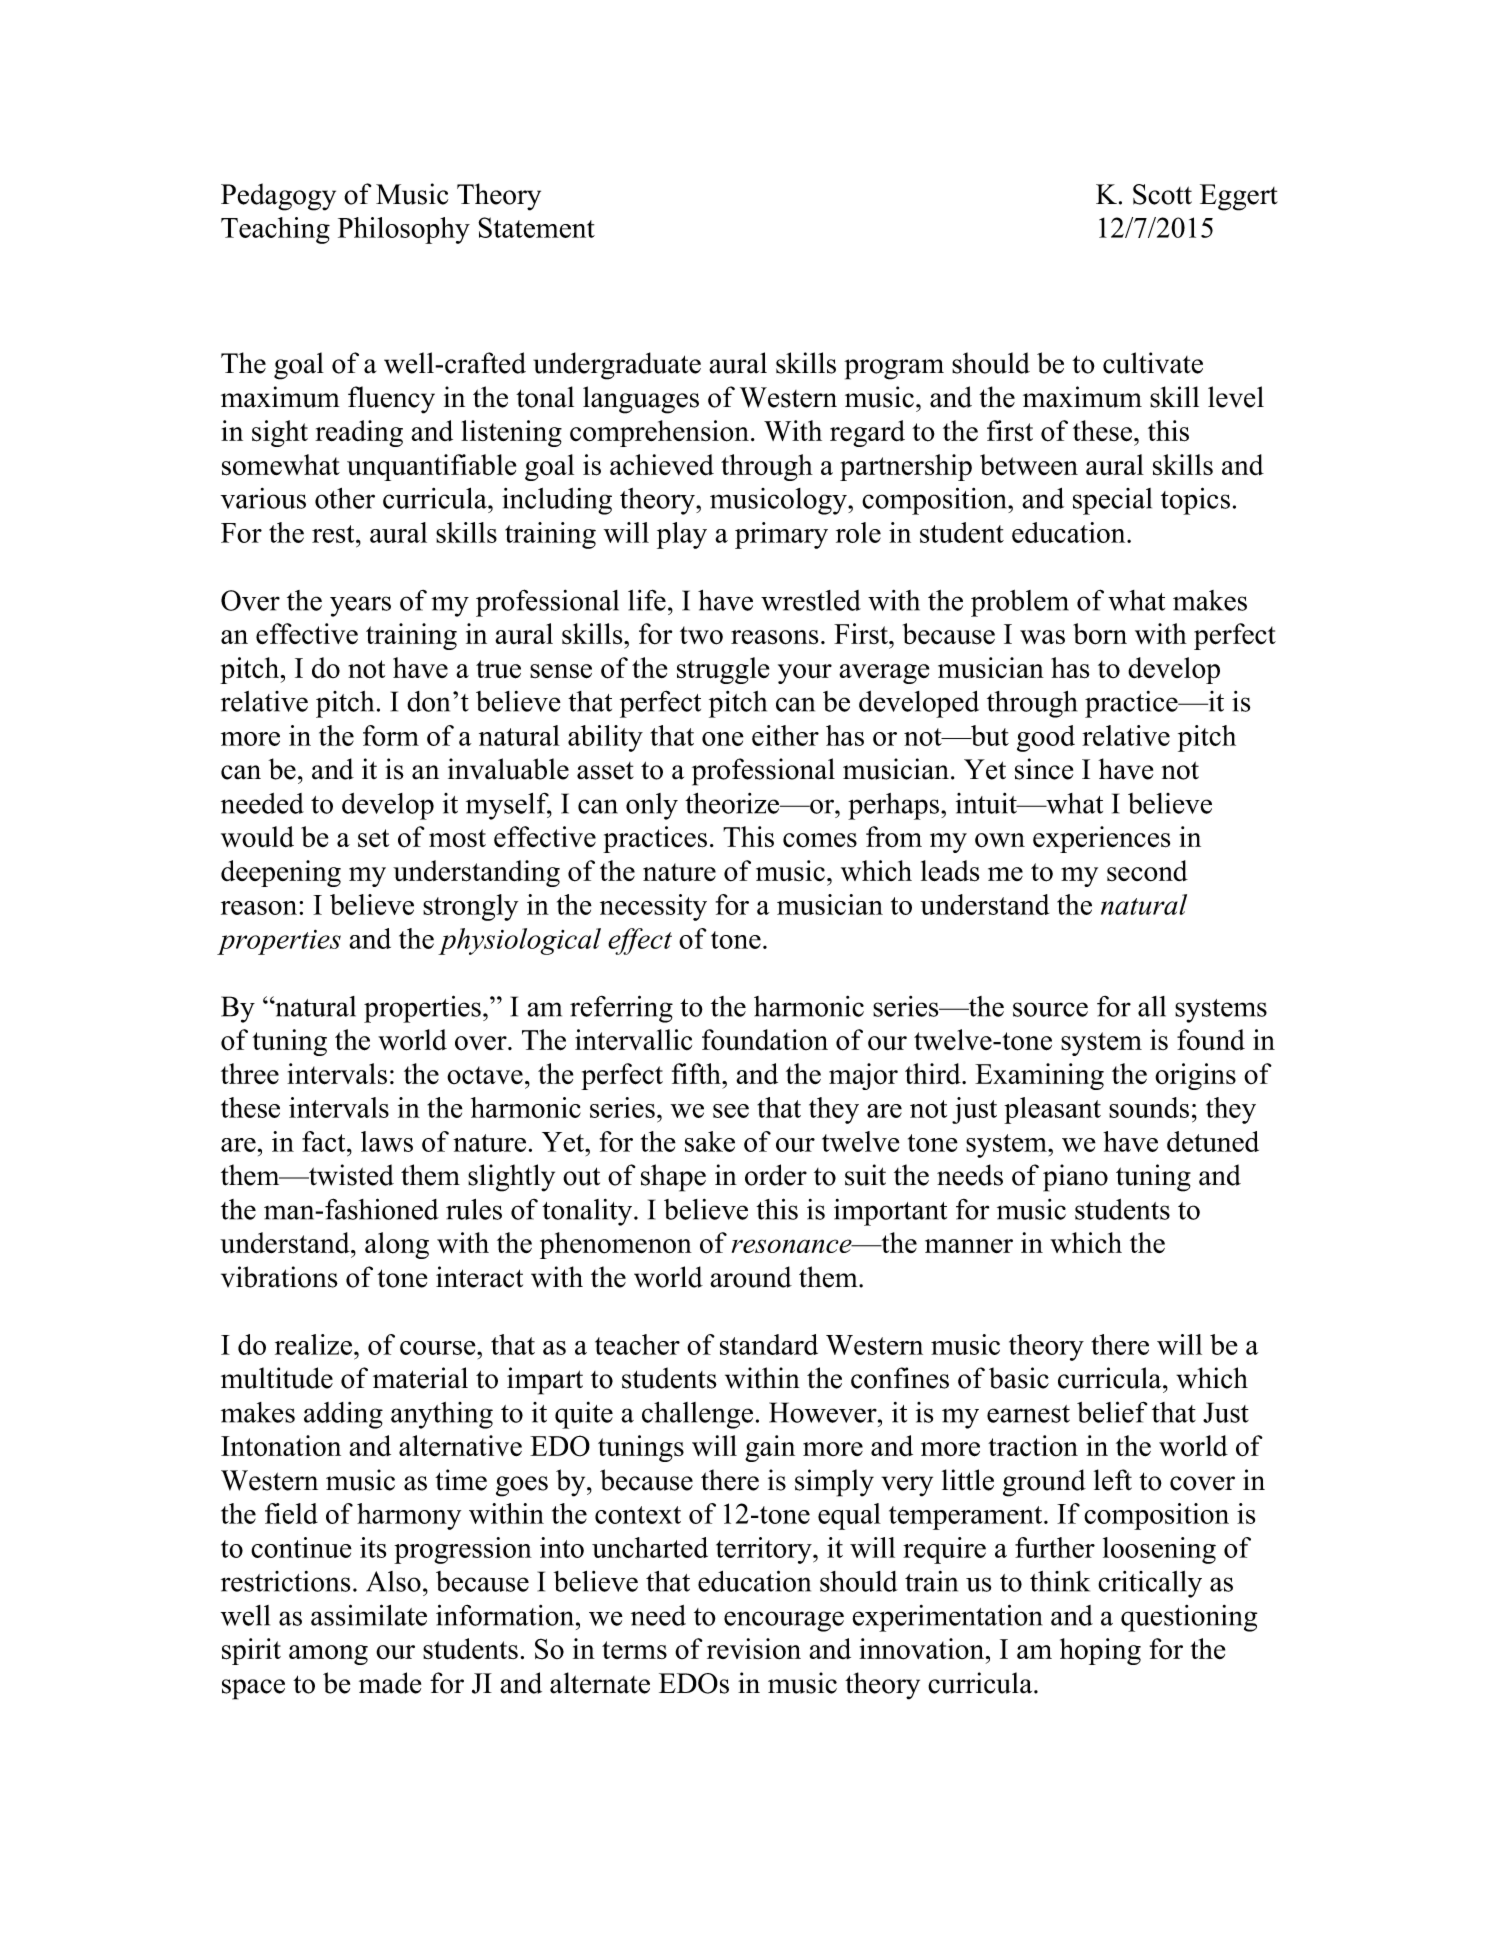  What do you see at coordinates (404, 230) in the image?
I see `Philosophy` at bounding box center [404, 230].
